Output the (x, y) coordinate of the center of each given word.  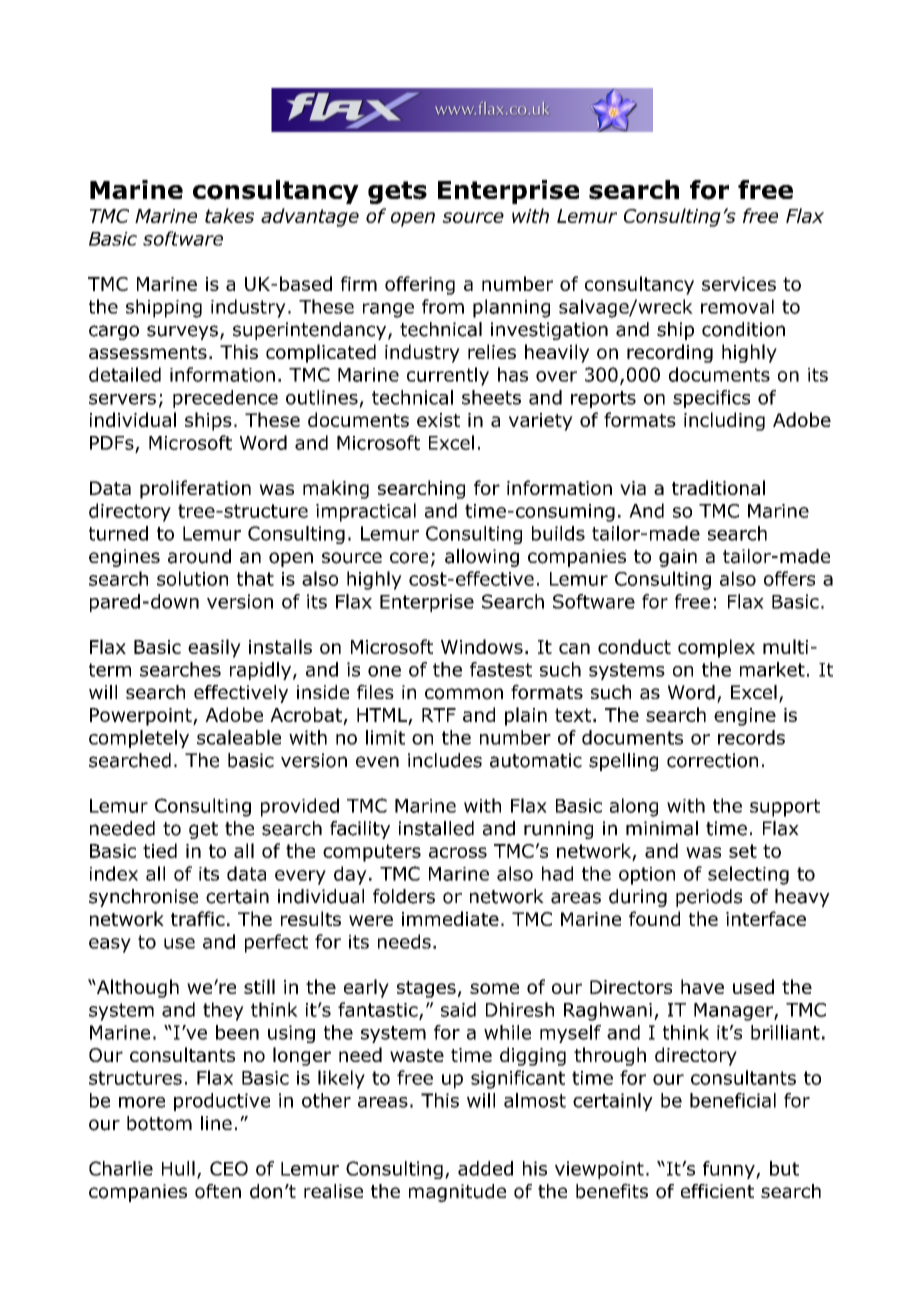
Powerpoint (142, 717)
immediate (450, 918)
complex (716, 648)
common (464, 694)
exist (438, 420)
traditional (718, 487)
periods (709, 898)
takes (229, 215)
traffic (198, 918)
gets (397, 192)
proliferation (195, 489)
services (739, 284)
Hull (178, 1168)
